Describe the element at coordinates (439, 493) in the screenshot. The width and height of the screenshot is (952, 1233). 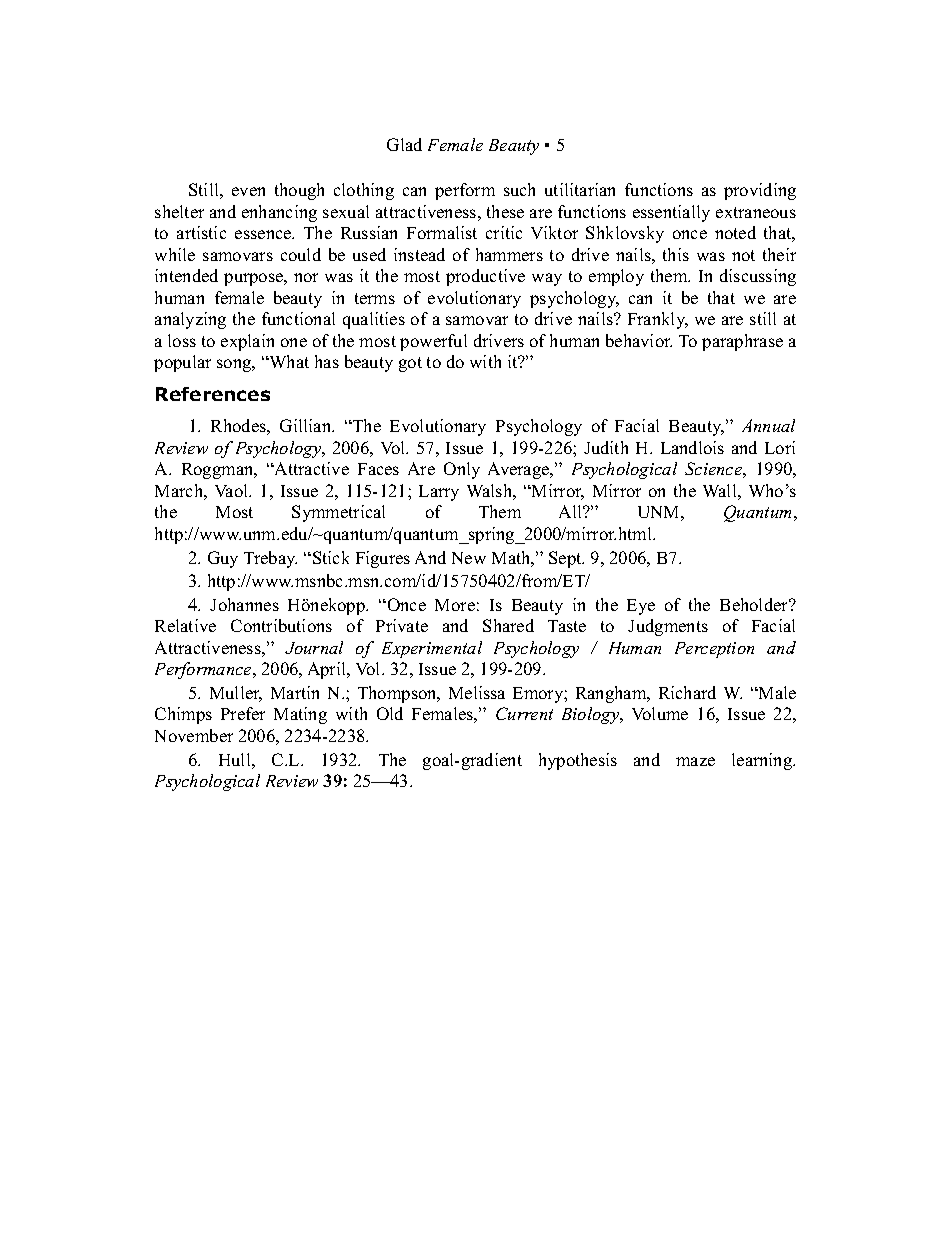
I see `Larry` at that location.
